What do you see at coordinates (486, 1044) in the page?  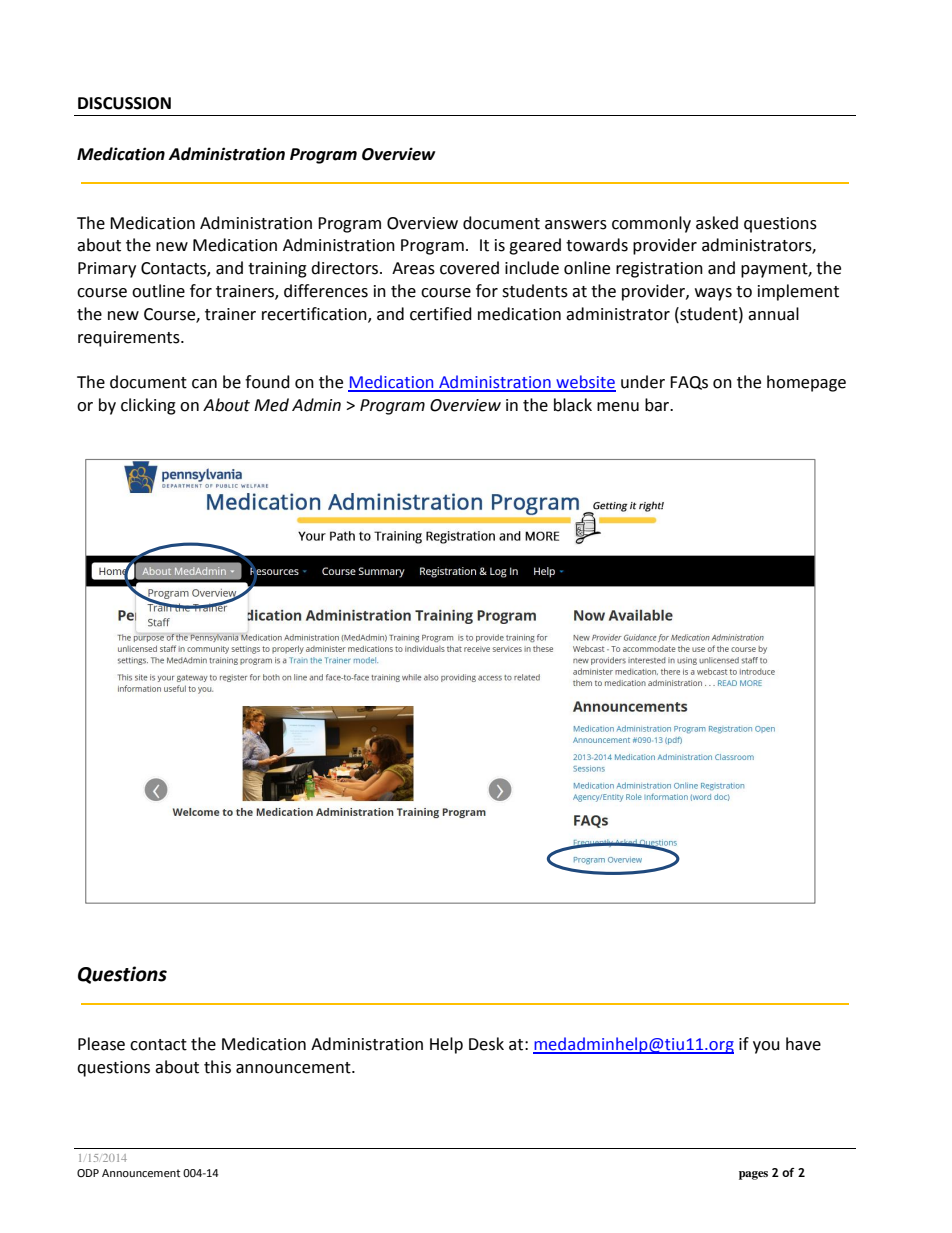 I see `Desk` at bounding box center [486, 1044].
